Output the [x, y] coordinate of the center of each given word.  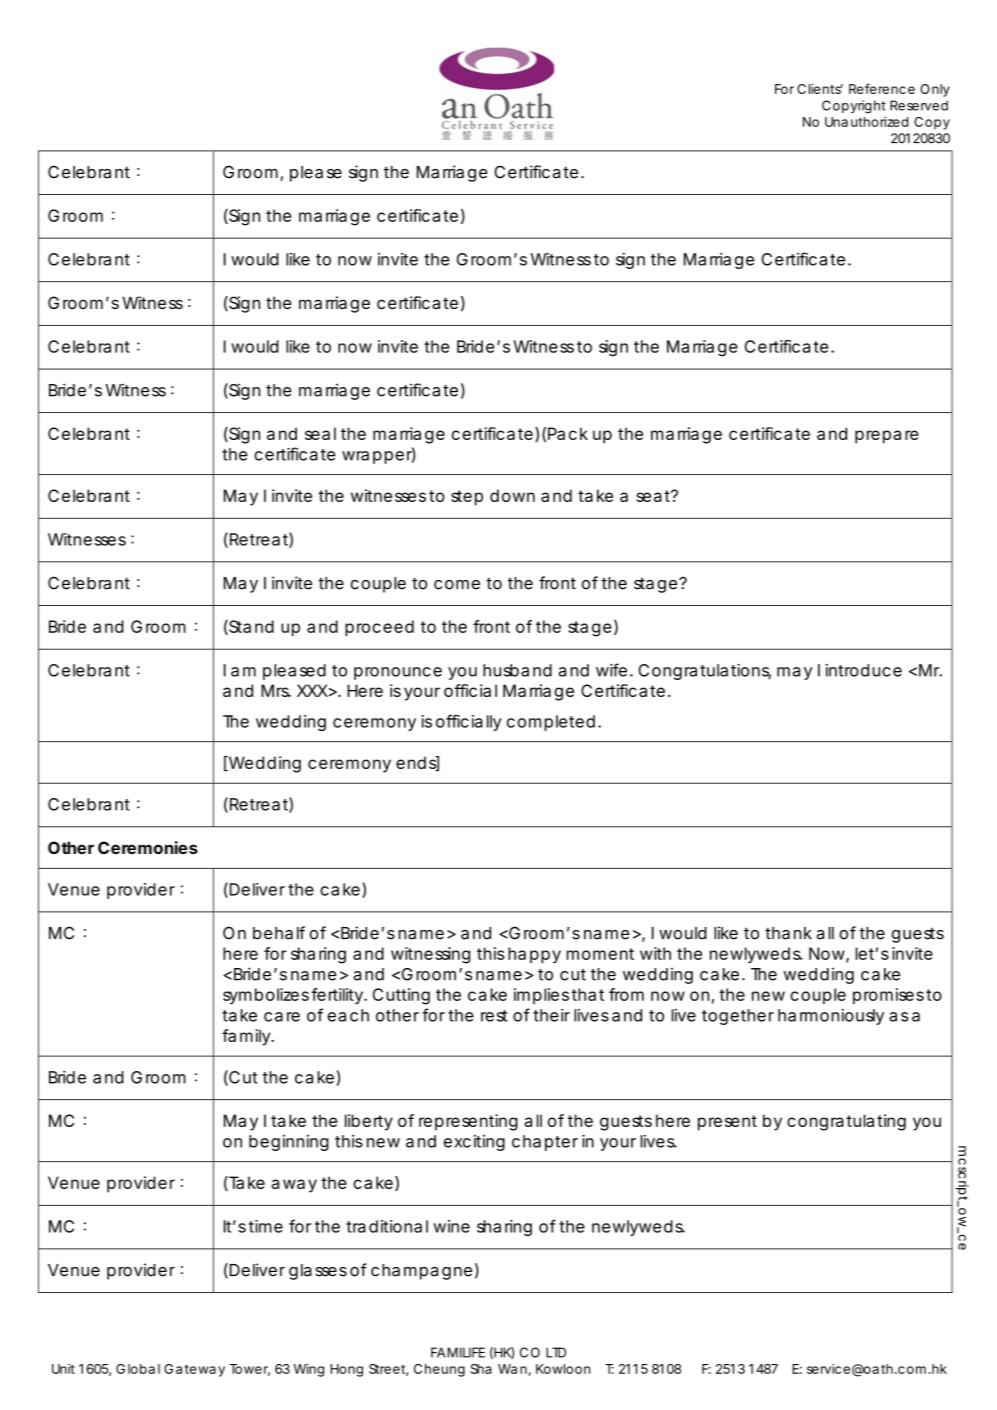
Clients [820, 89]
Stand [250, 627]
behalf [279, 933]
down [512, 495]
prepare [887, 437]
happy [534, 955]
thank [788, 933]
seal [320, 433]
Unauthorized [866, 122]
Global [138, 1369]
